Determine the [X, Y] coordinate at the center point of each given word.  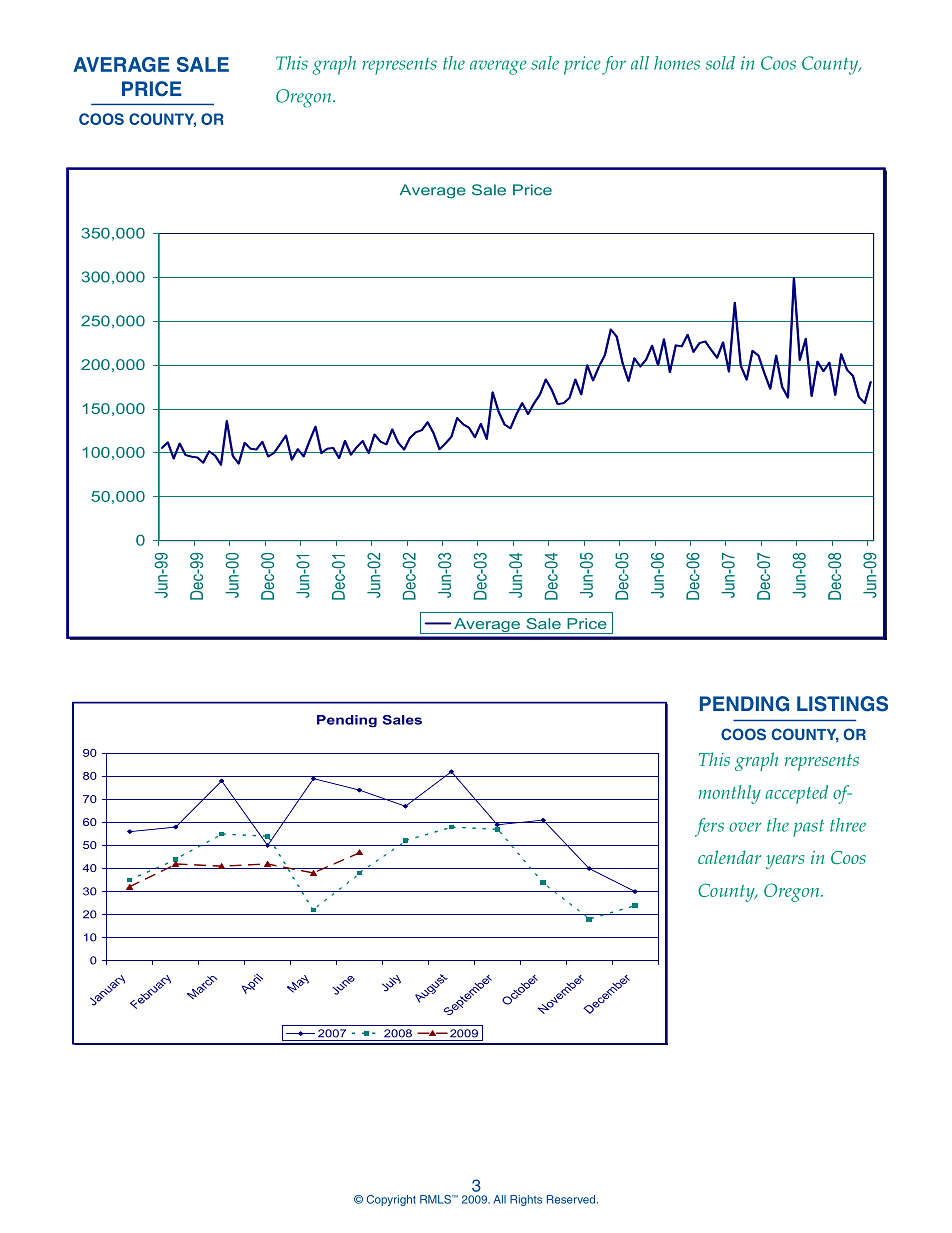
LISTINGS [842, 704]
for [614, 65]
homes [677, 63]
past [808, 828]
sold [720, 63]
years [785, 862]
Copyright [391, 1200]
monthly [729, 794]
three [848, 825]
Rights [526, 1200]
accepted [796, 794]
